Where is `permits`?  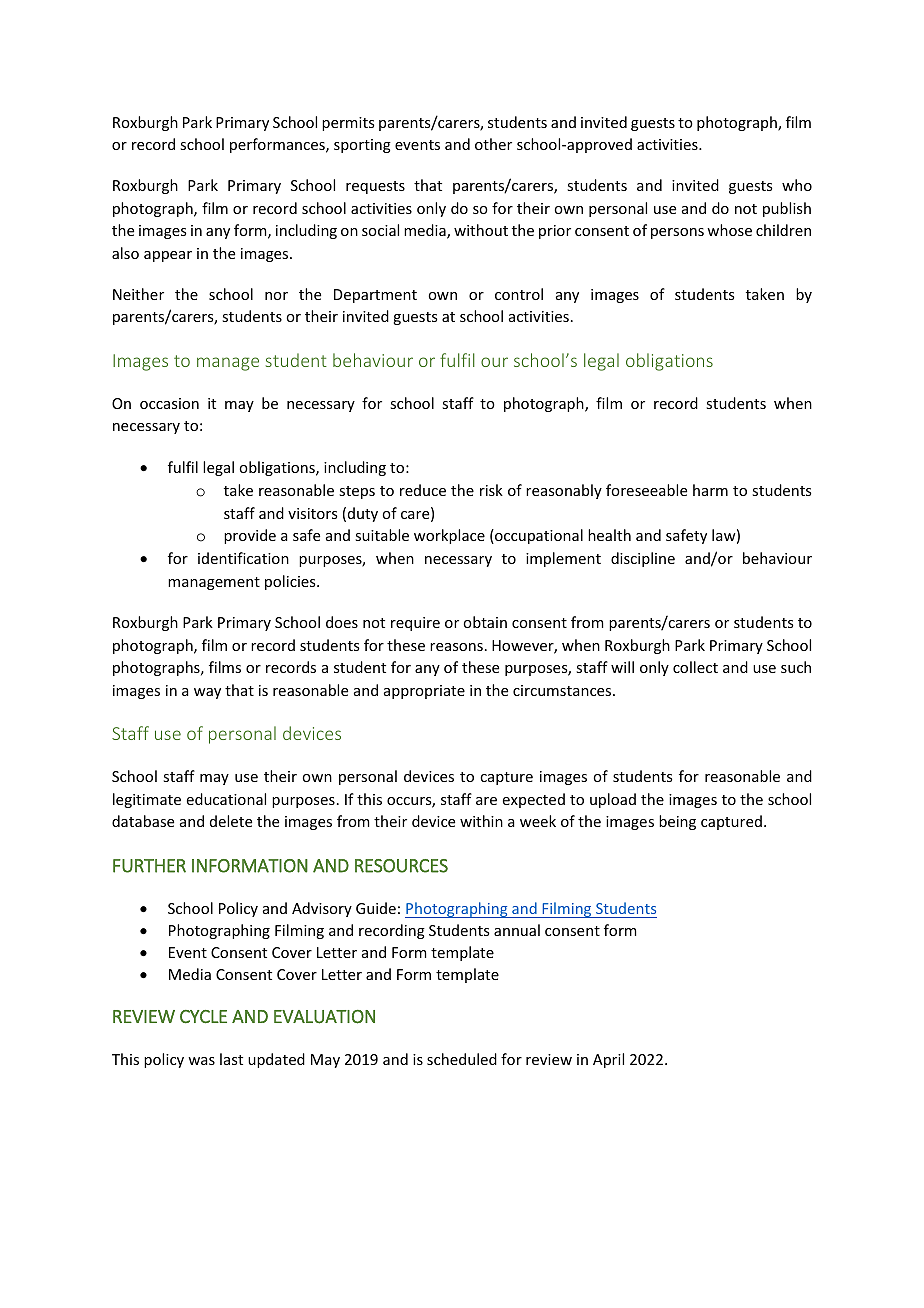 permits is located at coordinates (348, 124).
